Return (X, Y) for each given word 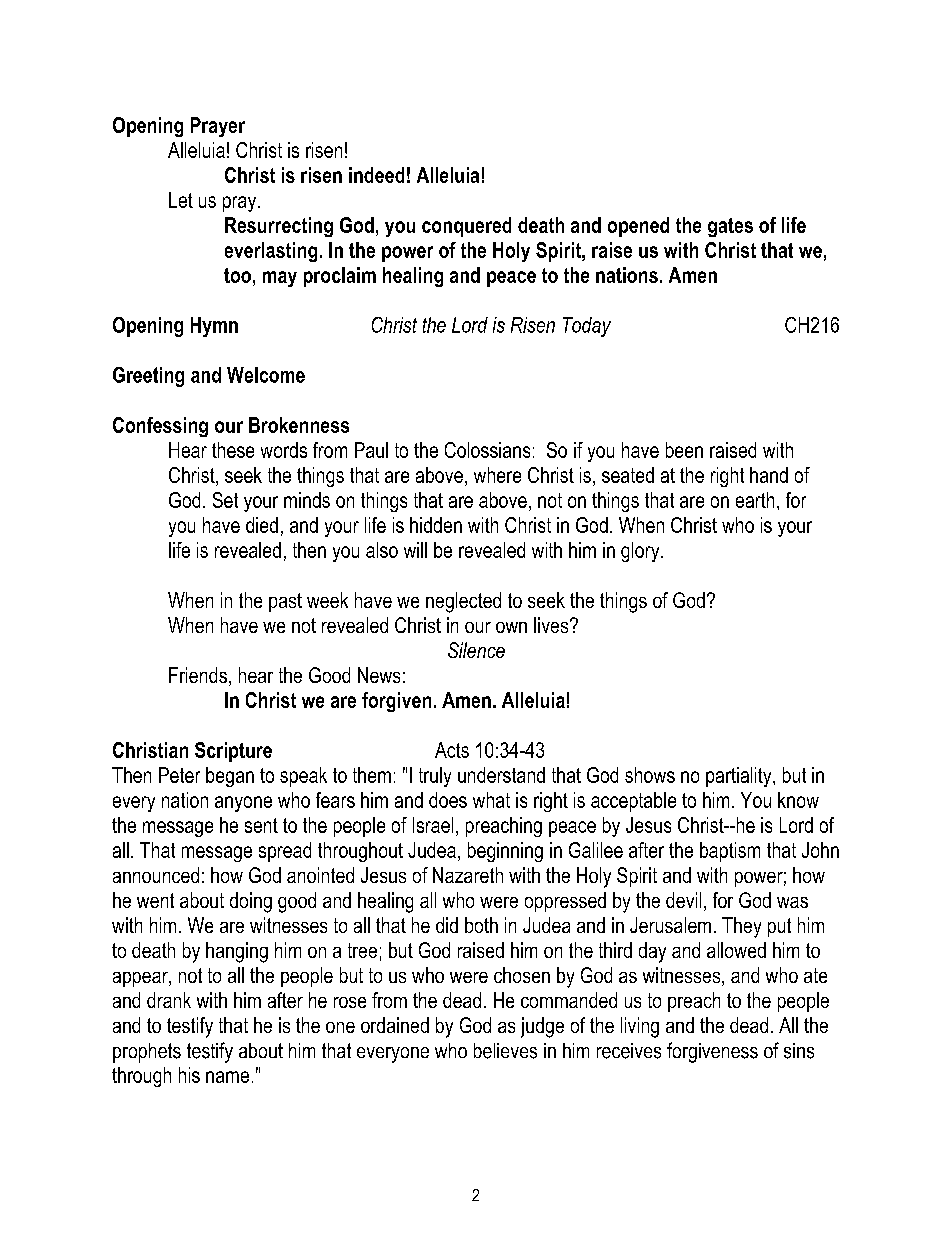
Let (181, 200)
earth (755, 500)
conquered (466, 227)
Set (225, 500)
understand (501, 775)
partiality (740, 777)
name (227, 1077)
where (497, 475)
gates (730, 227)
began (230, 777)
